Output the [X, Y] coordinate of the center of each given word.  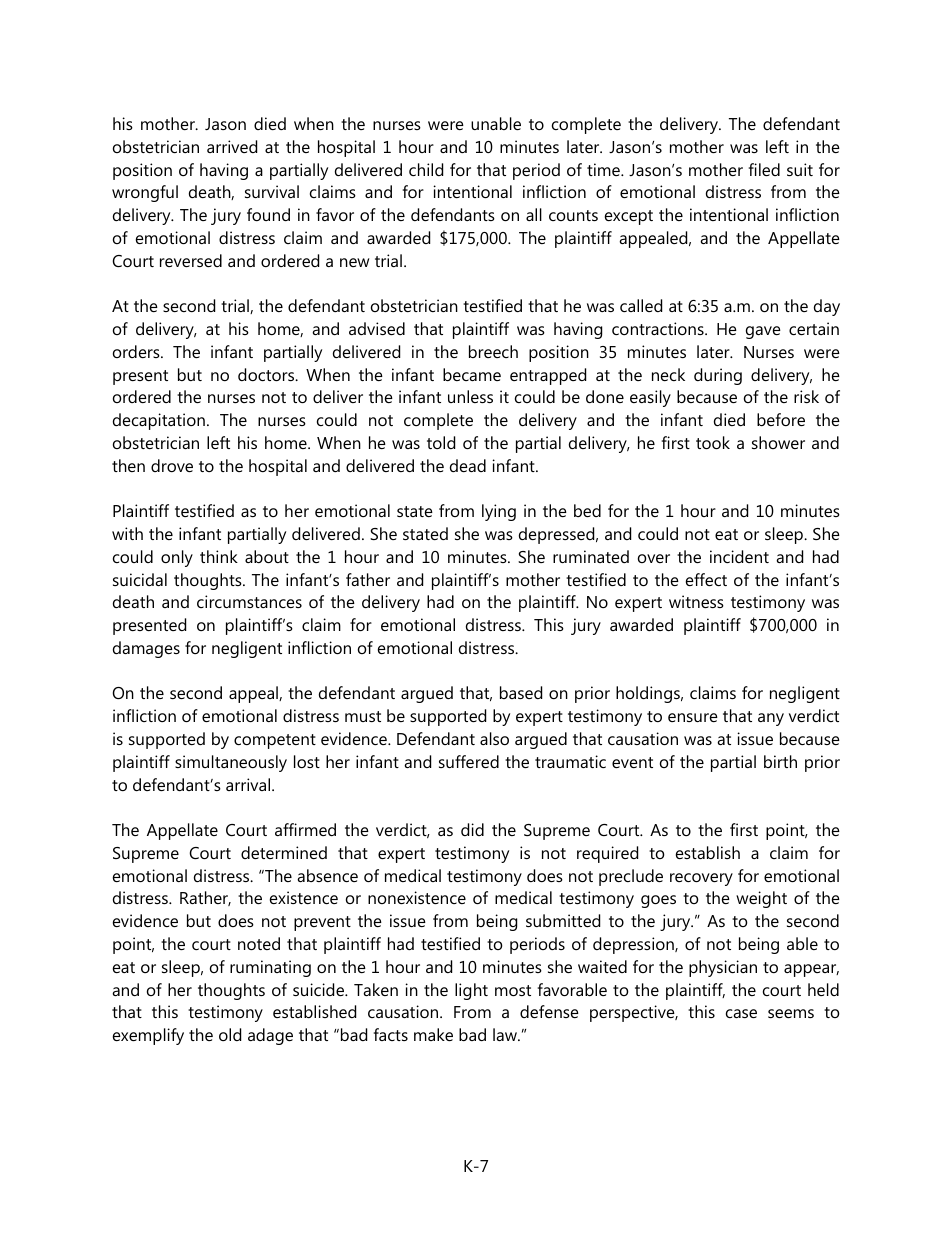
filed [764, 169]
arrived [232, 146]
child [426, 169]
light [471, 991]
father [368, 579]
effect [706, 579]
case [741, 1013]
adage [270, 1036]
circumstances [249, 601]
